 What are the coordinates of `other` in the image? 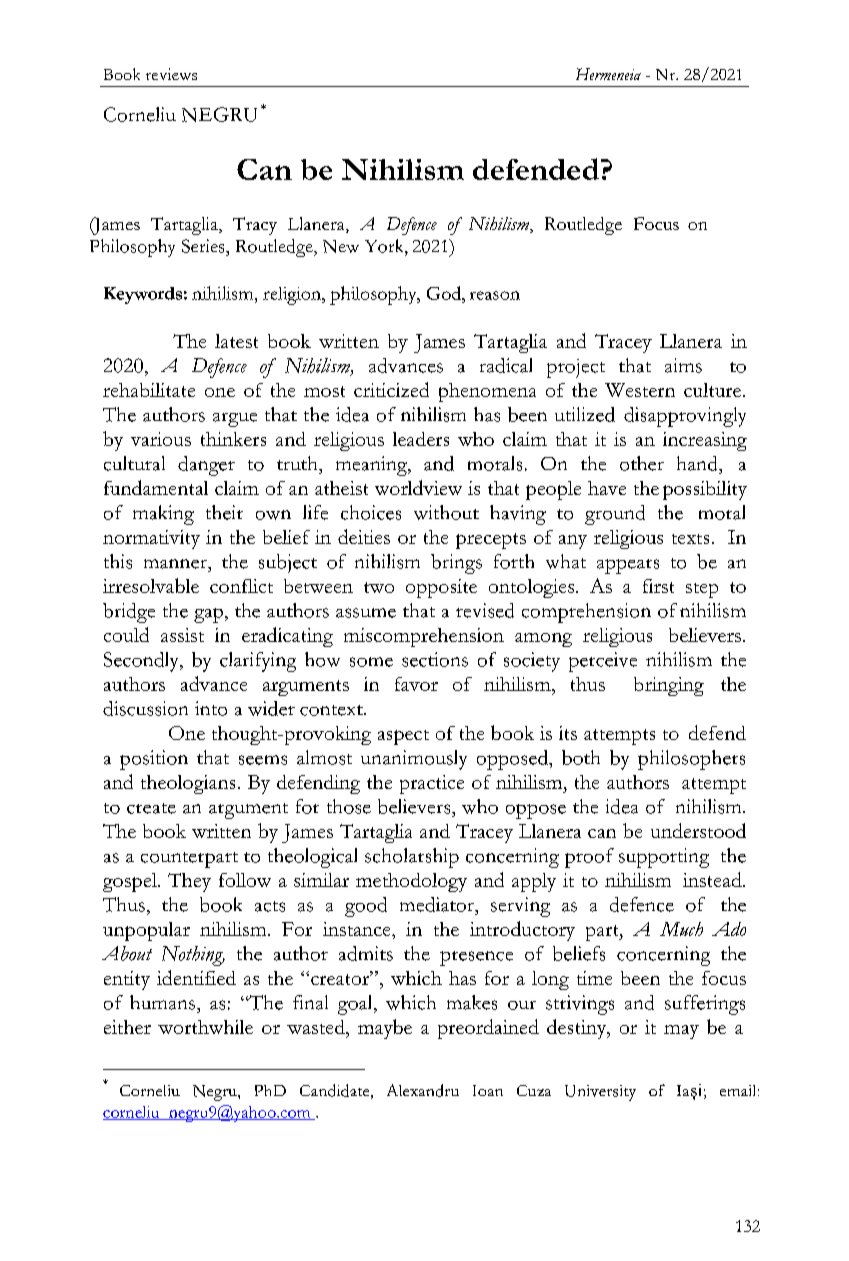 It's located at (642, 463).
